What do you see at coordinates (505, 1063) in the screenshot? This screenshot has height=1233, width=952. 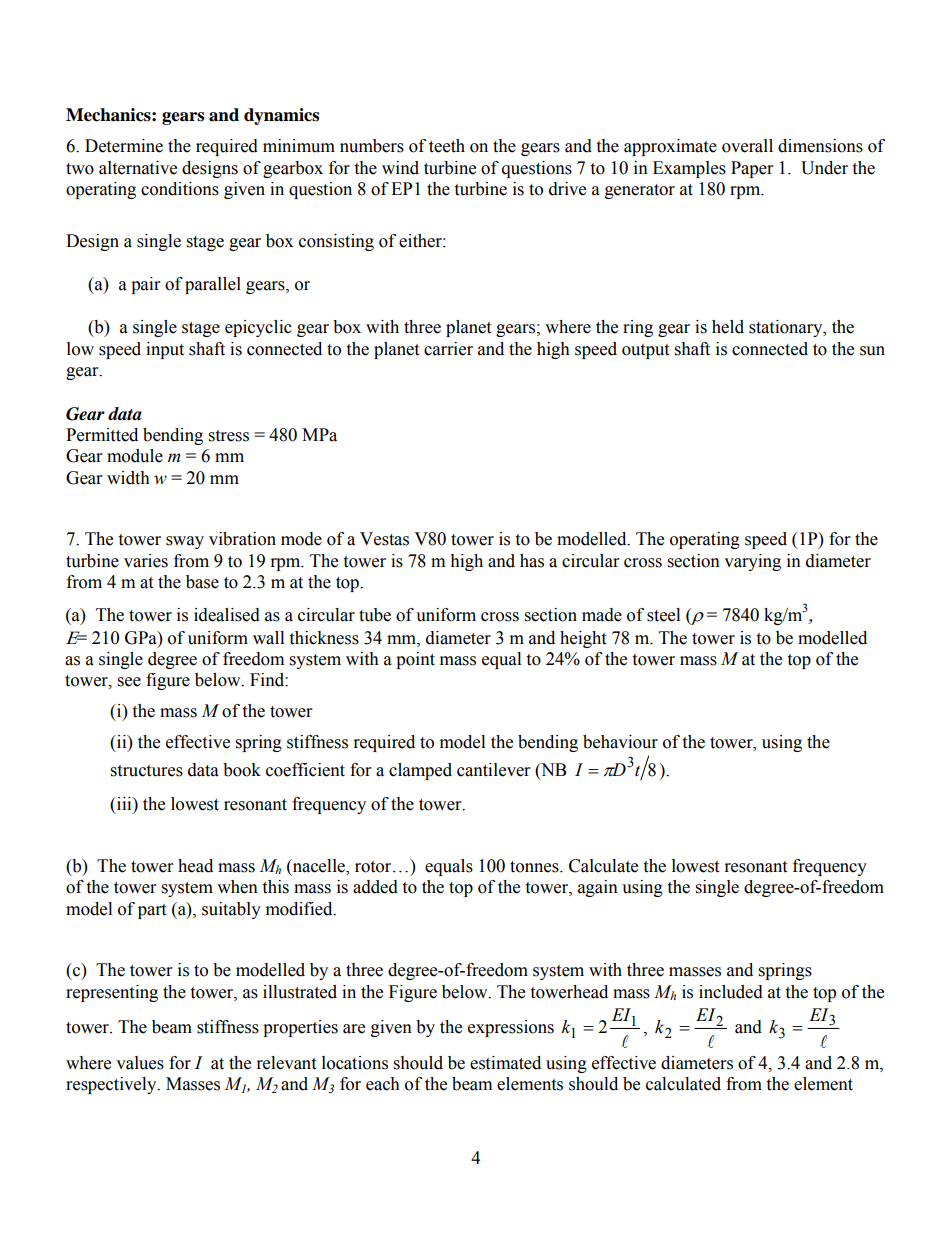 I see `estimated` at bounding box center [505, 1063].
